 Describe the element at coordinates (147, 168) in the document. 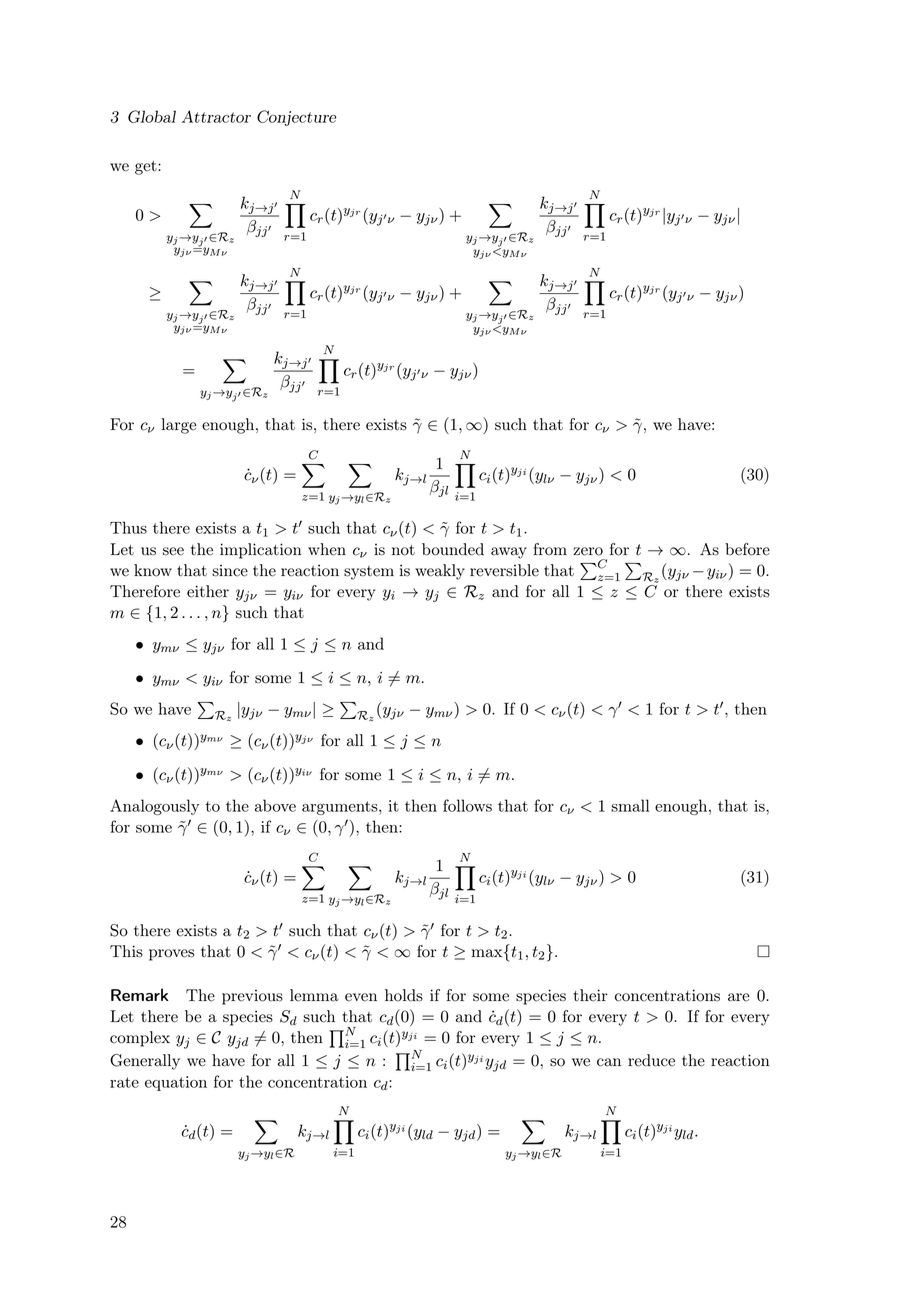

I see `get` at that location.
